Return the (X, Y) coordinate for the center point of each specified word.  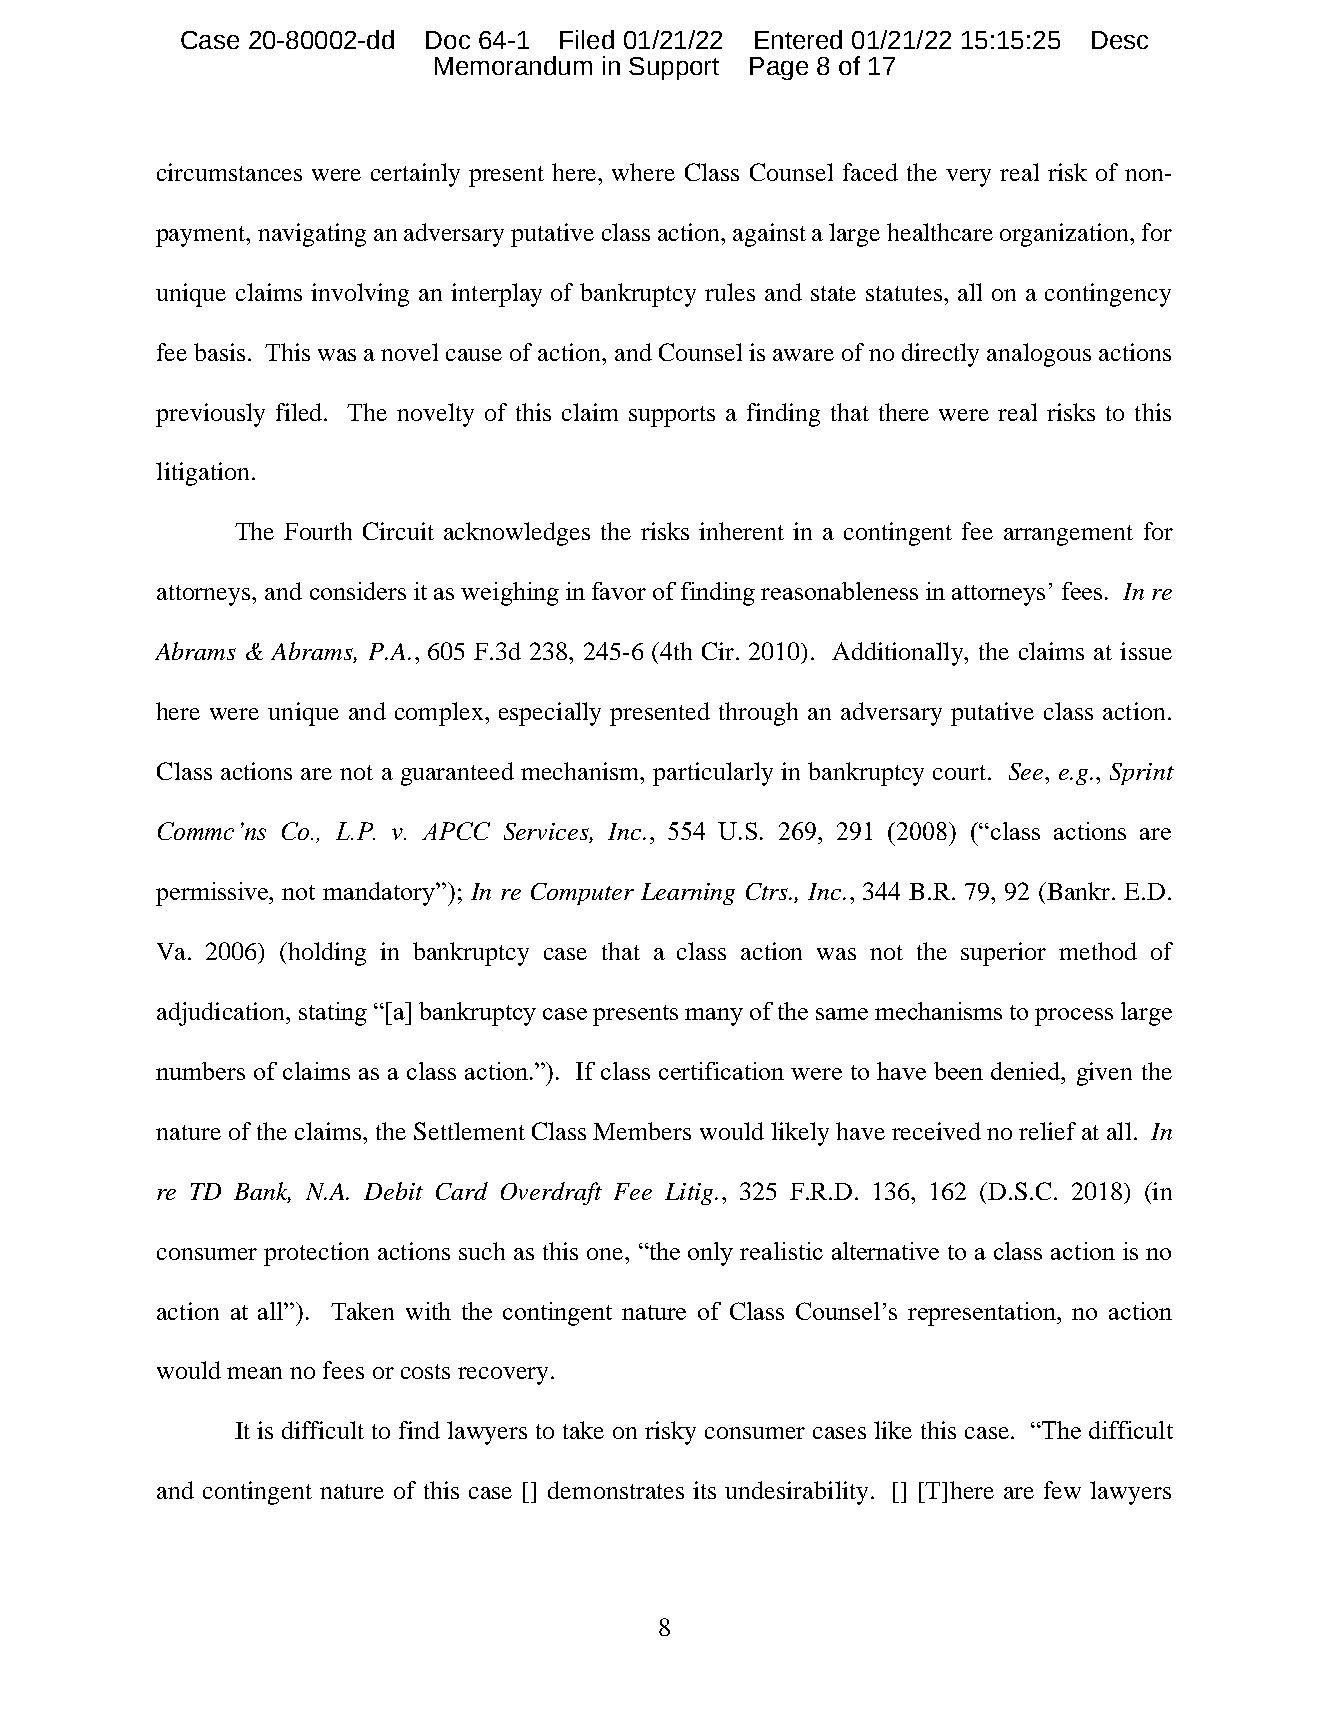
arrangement (1068, 535)
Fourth (318, 531)
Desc (1120, 40)
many (714, 1017)
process (1074, 1017)
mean (254, 1373)
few (1062, 1490)
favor (619, 591)
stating (333, 1014)
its (704, 1490)
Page (779, 68)
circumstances (229, 172)
